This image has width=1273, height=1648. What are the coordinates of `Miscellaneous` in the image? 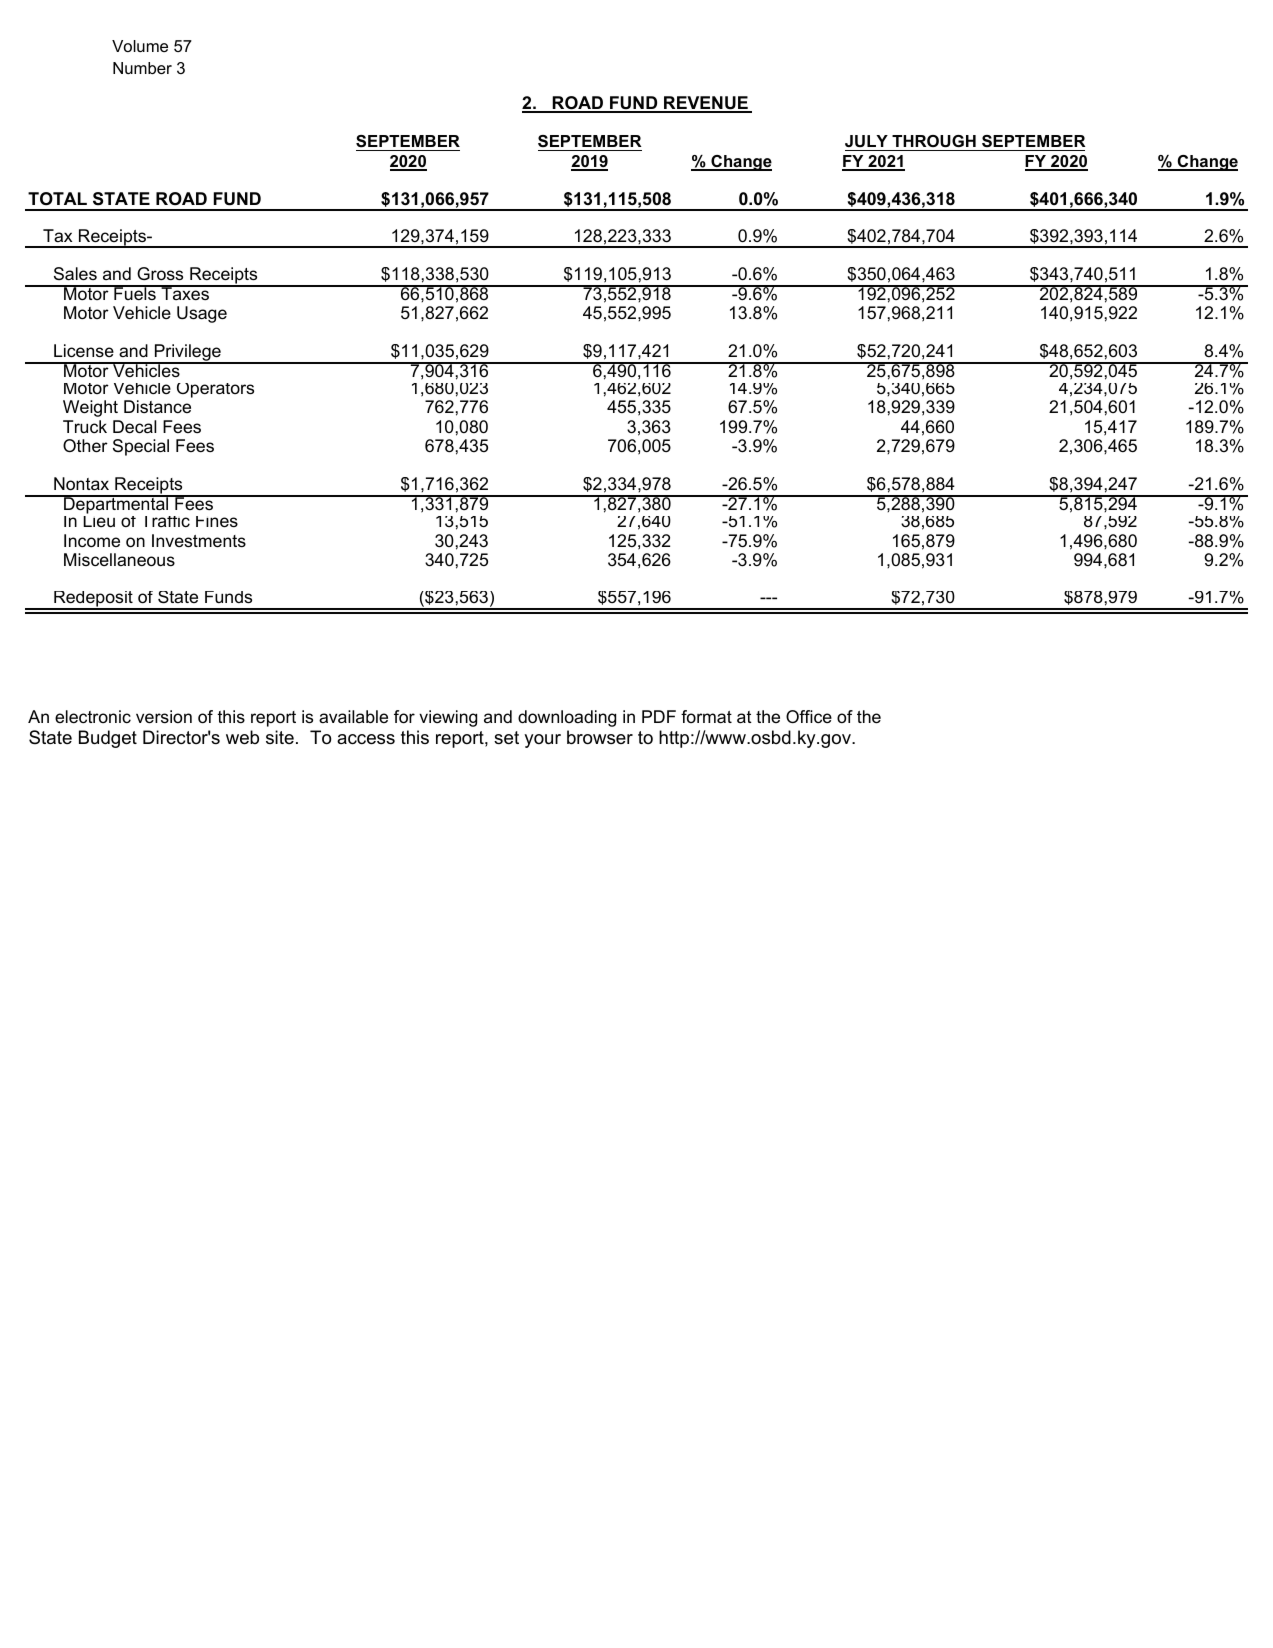 It's located at (119, 560).
